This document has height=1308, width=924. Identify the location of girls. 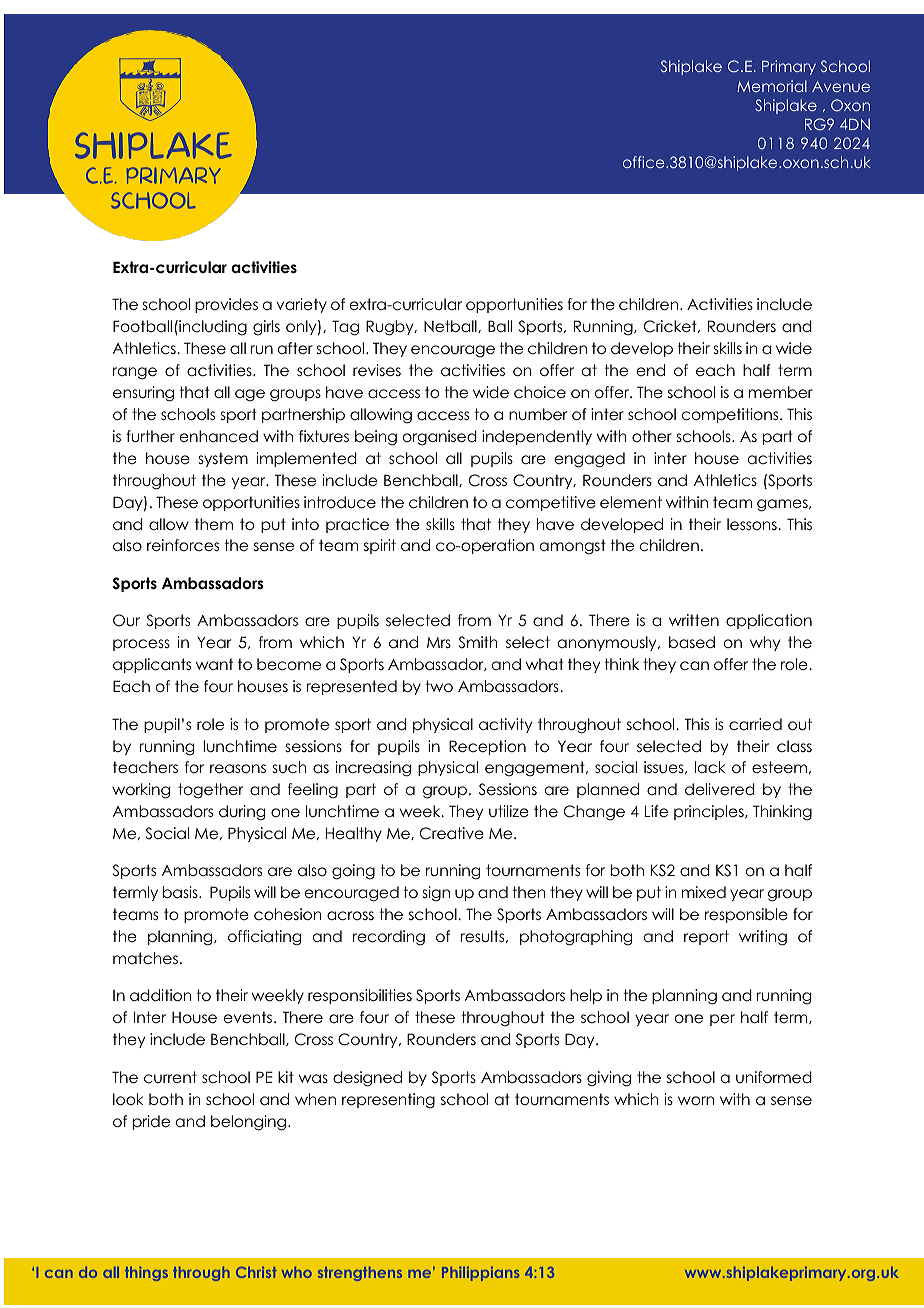
(266, 328).
